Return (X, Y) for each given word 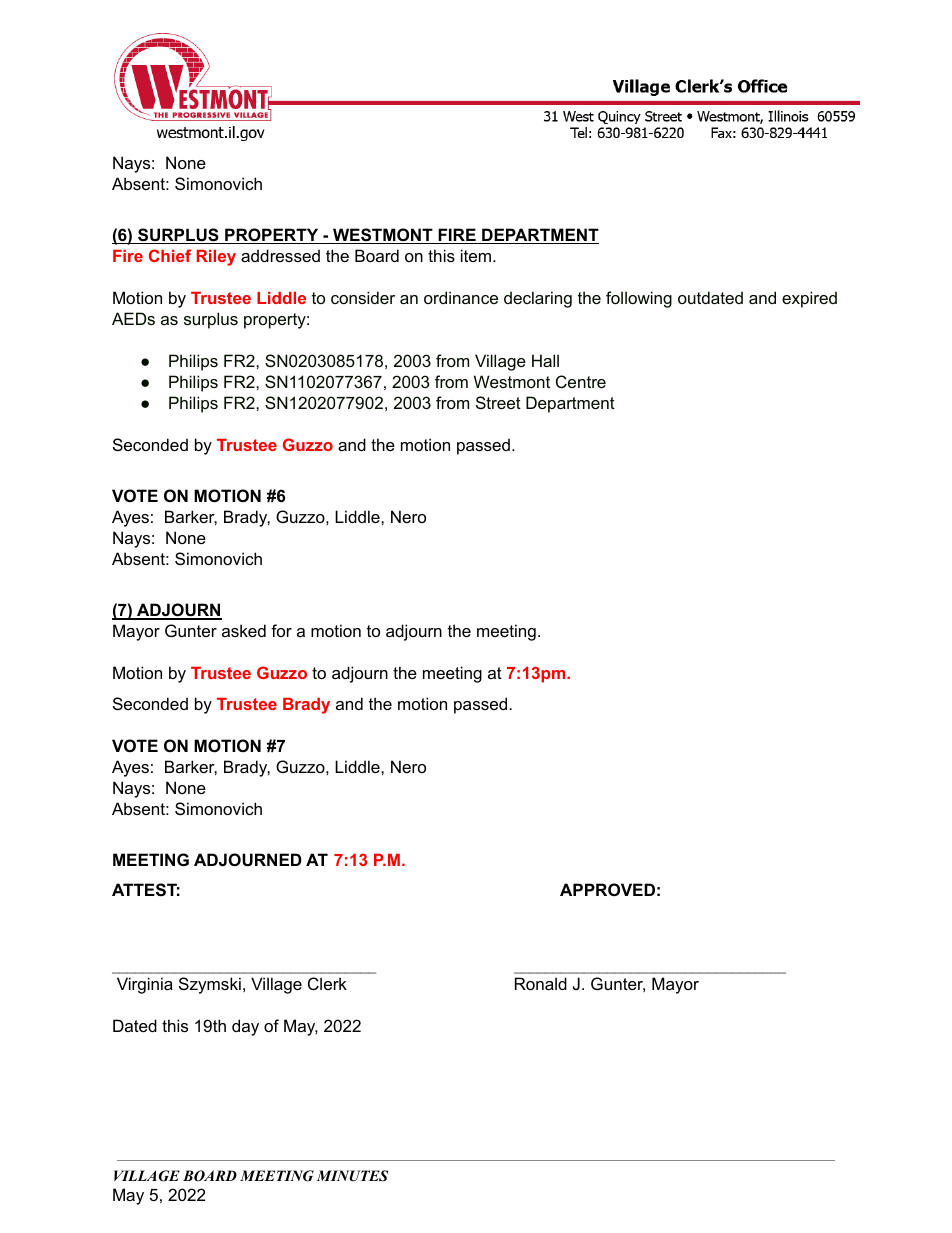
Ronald (541, 983)
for (281, 630)
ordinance (461, 297)
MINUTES (352, 1176)
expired (809, 299)
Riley (216, 258)
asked (244, 630)
